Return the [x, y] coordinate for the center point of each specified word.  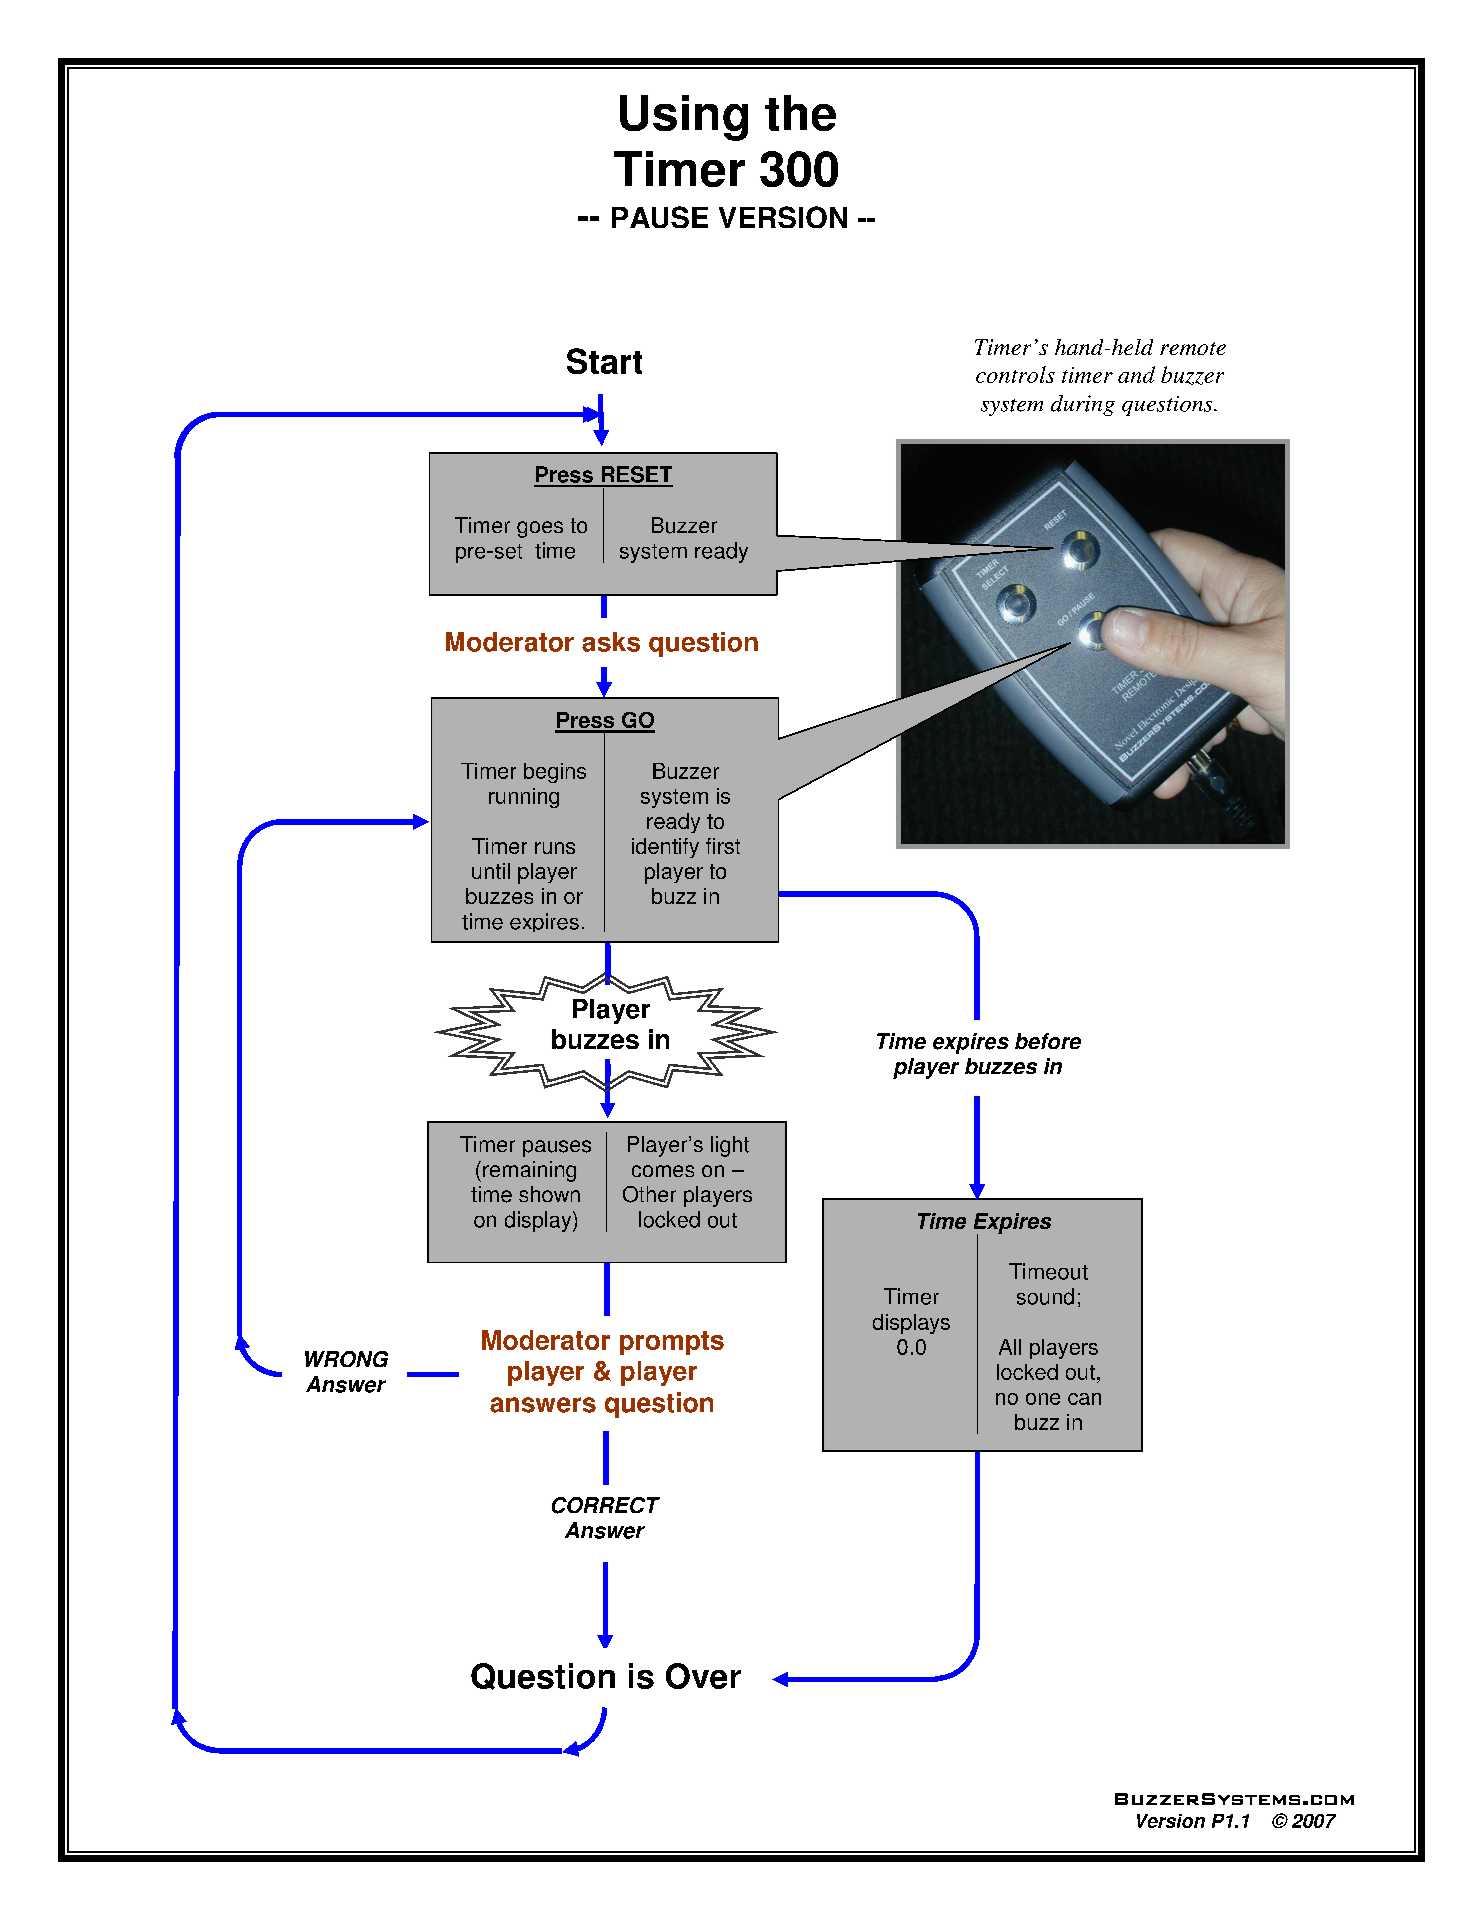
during [1083, 405]
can [1084, 1399]
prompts [672, 1343]
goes [540, 529]
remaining [529, 1171]
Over [703, 1676]
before [1048, 1041]
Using [684, 118]
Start [604, 361]
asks [611, 642]
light [730, 1146]
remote [1193, 348]
